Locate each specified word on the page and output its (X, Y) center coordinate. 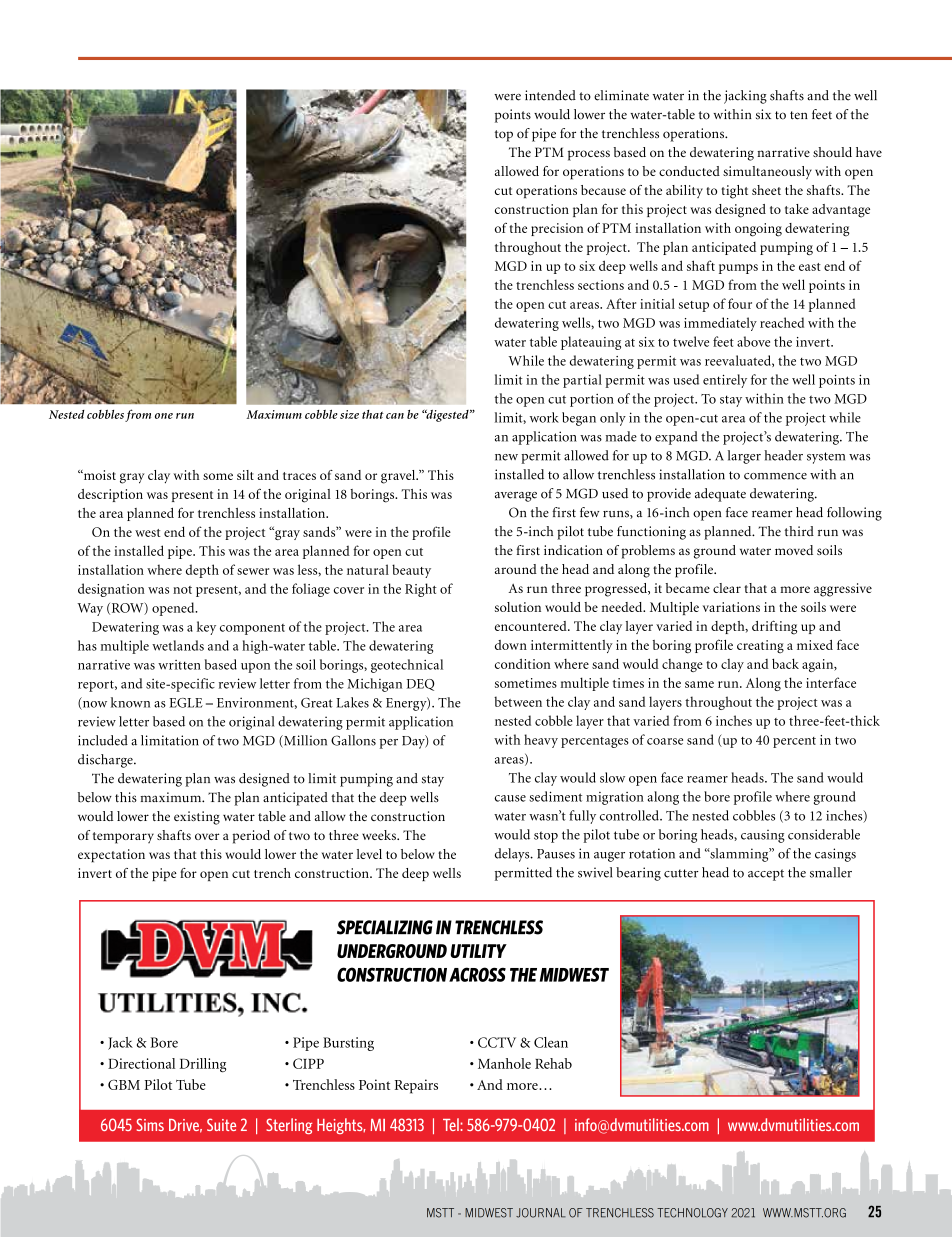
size (349, 414)
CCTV (497, 1042)
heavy (541, 741)
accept (766, 875)
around (516, 569)
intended (550, 95)
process (589, 155)
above (753, 341)
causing (763, 836)
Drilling (203, 1065)
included (103, 740)
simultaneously (767, 173)
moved (794, 550)
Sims (150, 1124)
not (182, 590)
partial (582, 381)
